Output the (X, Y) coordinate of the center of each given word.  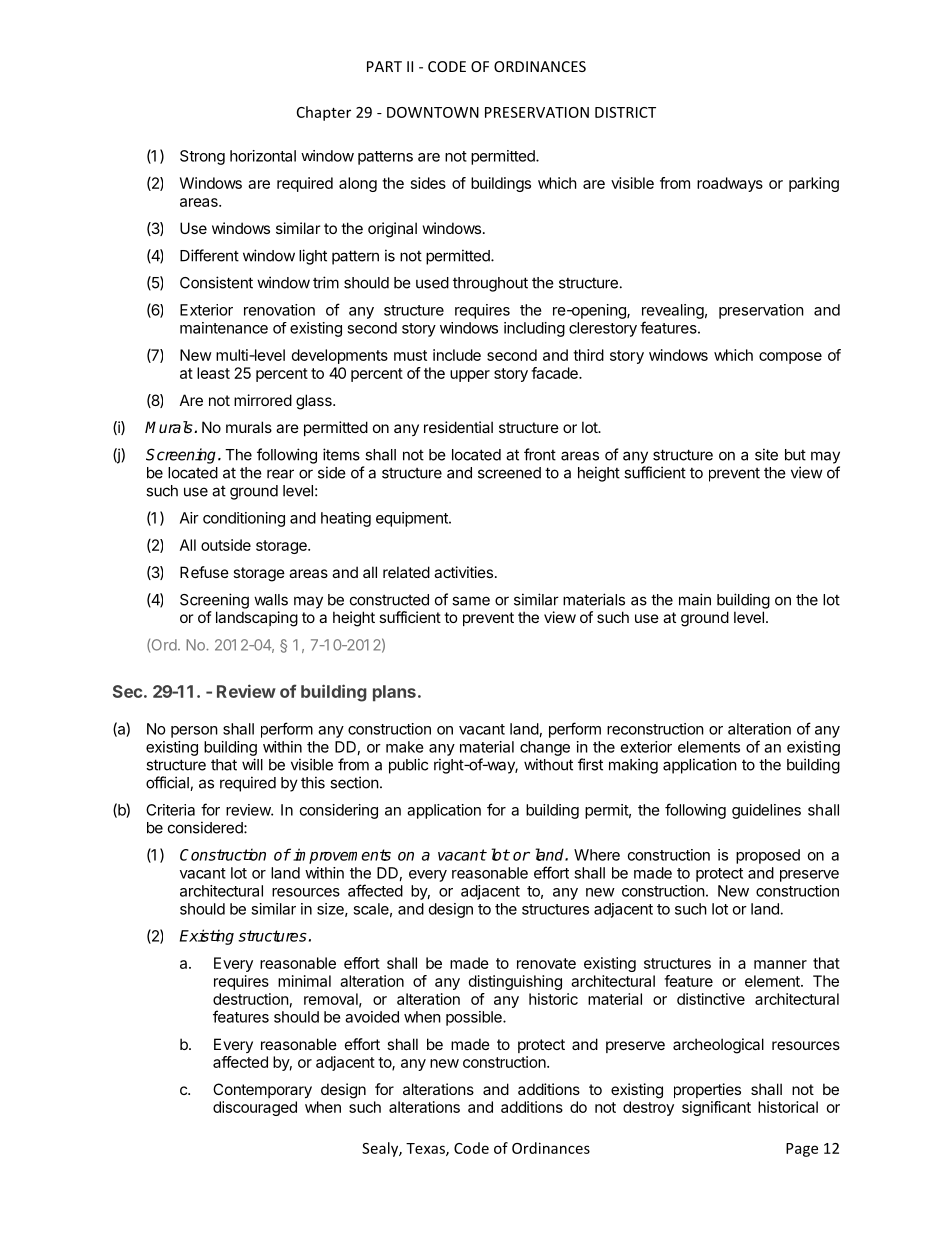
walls (271, 600)
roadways (730, 184)
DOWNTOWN (433, 112)
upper (470, 376)
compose (790, 358)
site (766, 454)
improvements (342, 856)
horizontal (263, 156)
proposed (768, 856)
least (213, 373)
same (471, 601)
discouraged (255, 1108)
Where (597, 855)
